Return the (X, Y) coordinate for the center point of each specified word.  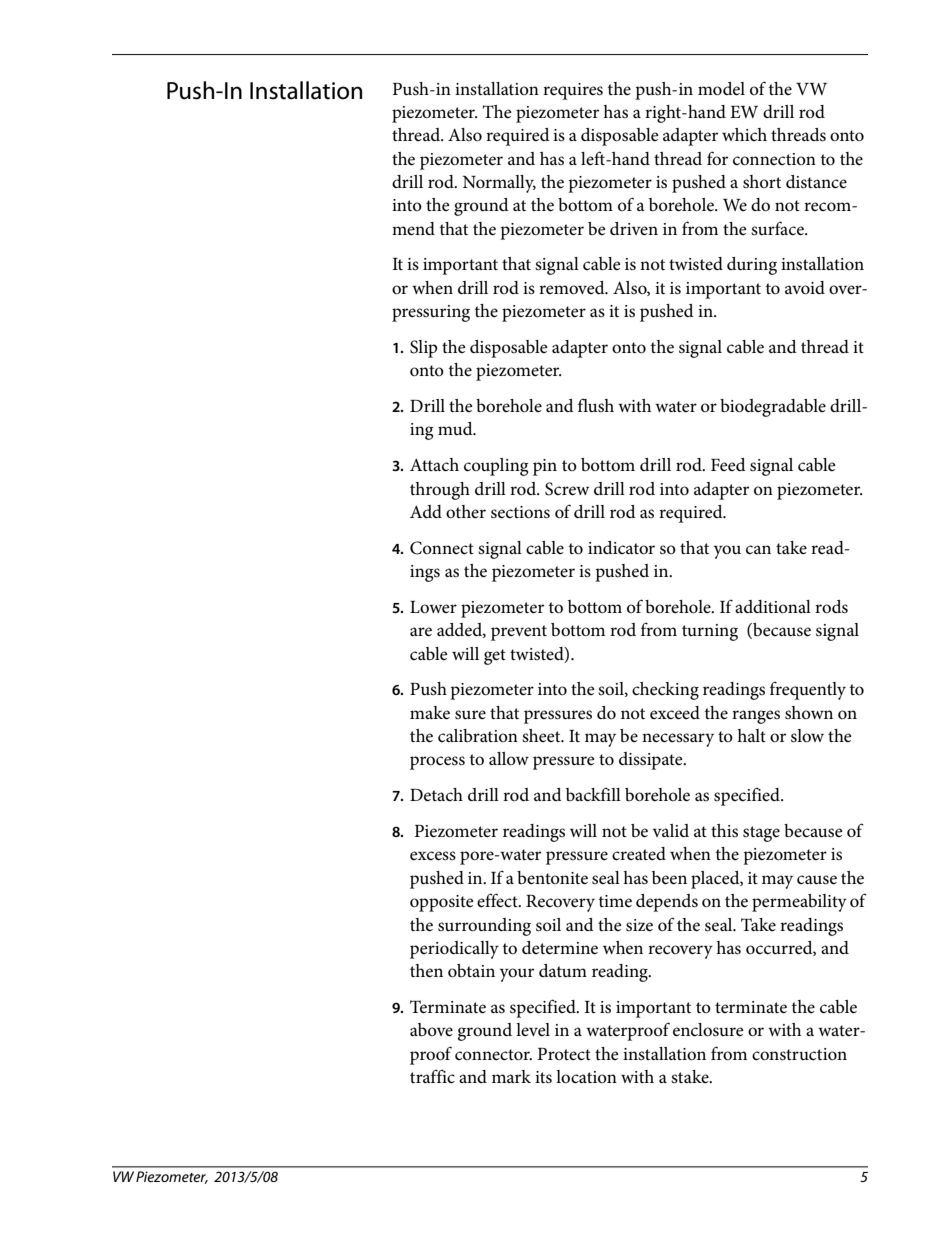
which (744, 134)
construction (799, 1054)
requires (573, 91)
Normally (499, 184)
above (431, 1029)
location (586, 1077)
